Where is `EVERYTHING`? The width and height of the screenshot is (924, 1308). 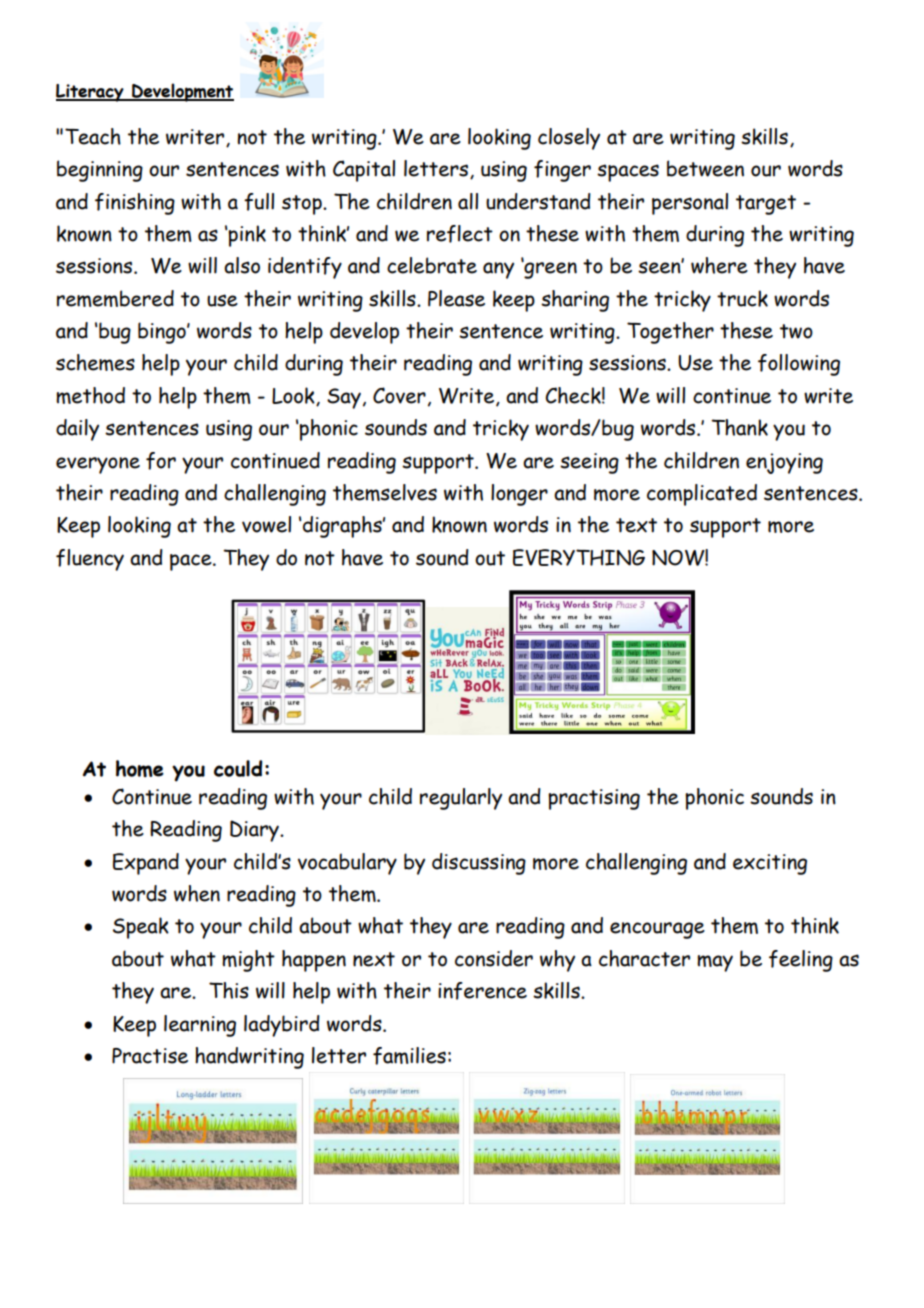 EVERYTHING is located at coordinates (579, 557).
